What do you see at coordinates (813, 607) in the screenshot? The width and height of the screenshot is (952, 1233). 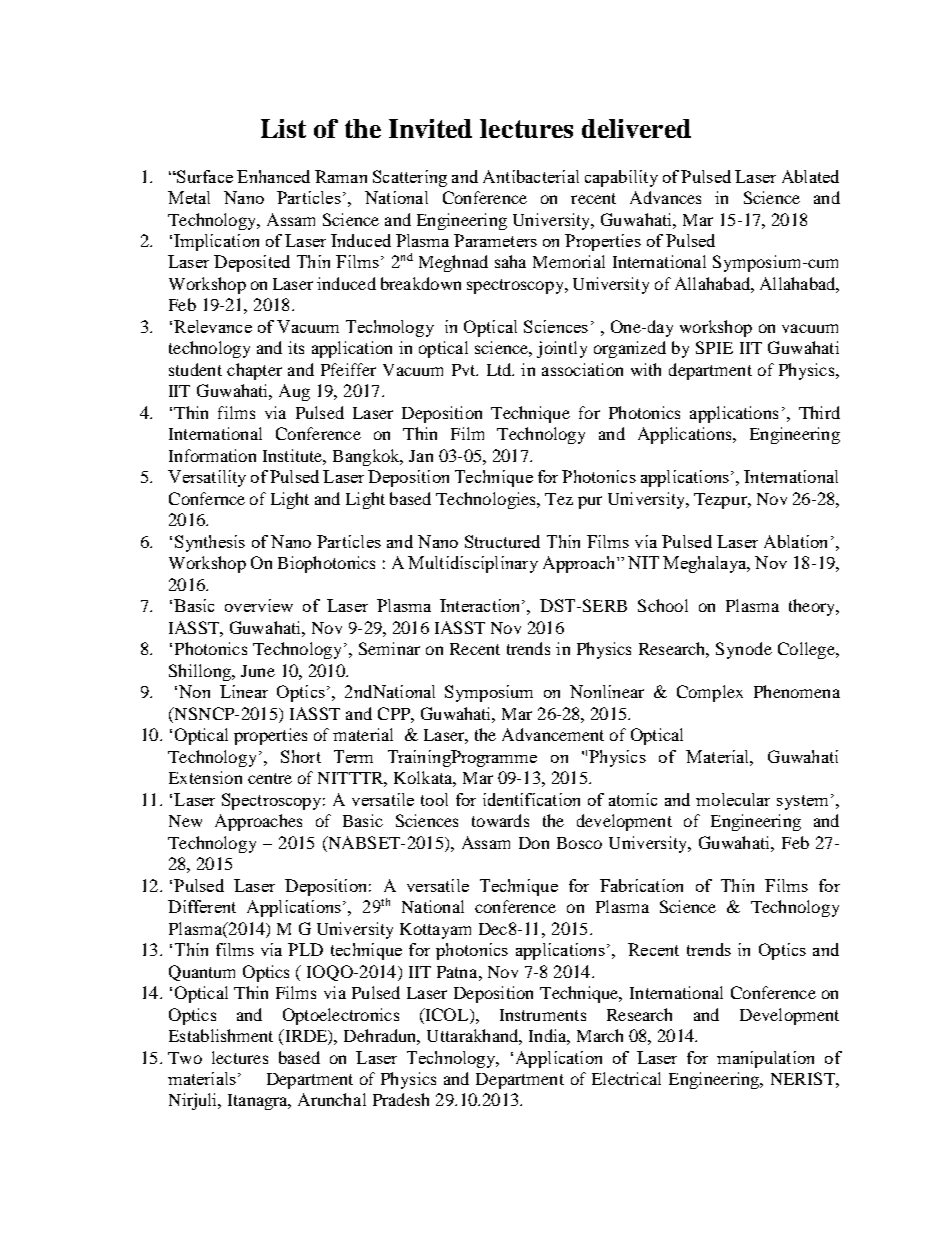 I see `theory` at bounding box center [813, 607].
